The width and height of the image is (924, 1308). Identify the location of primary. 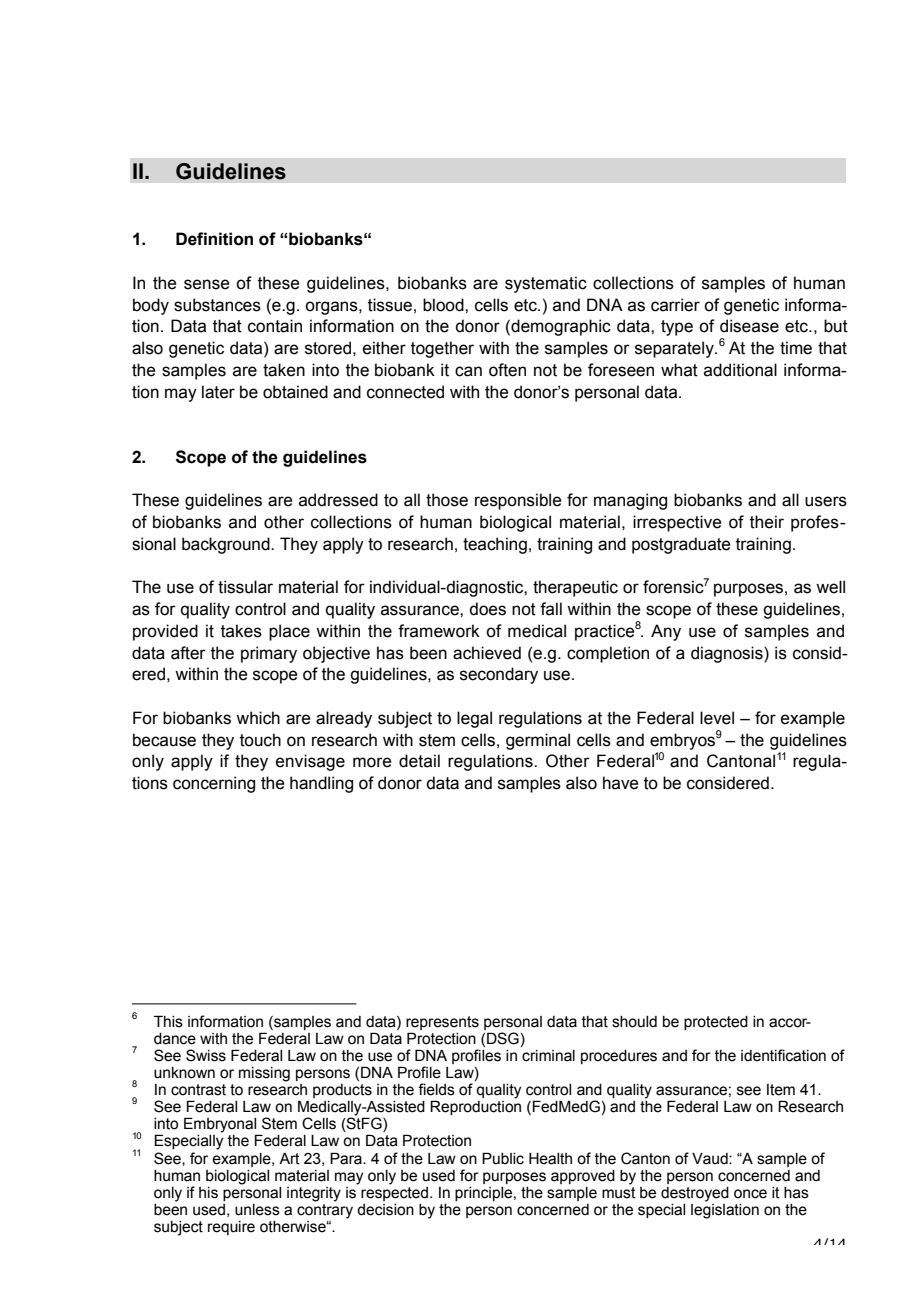
(269, 654).
